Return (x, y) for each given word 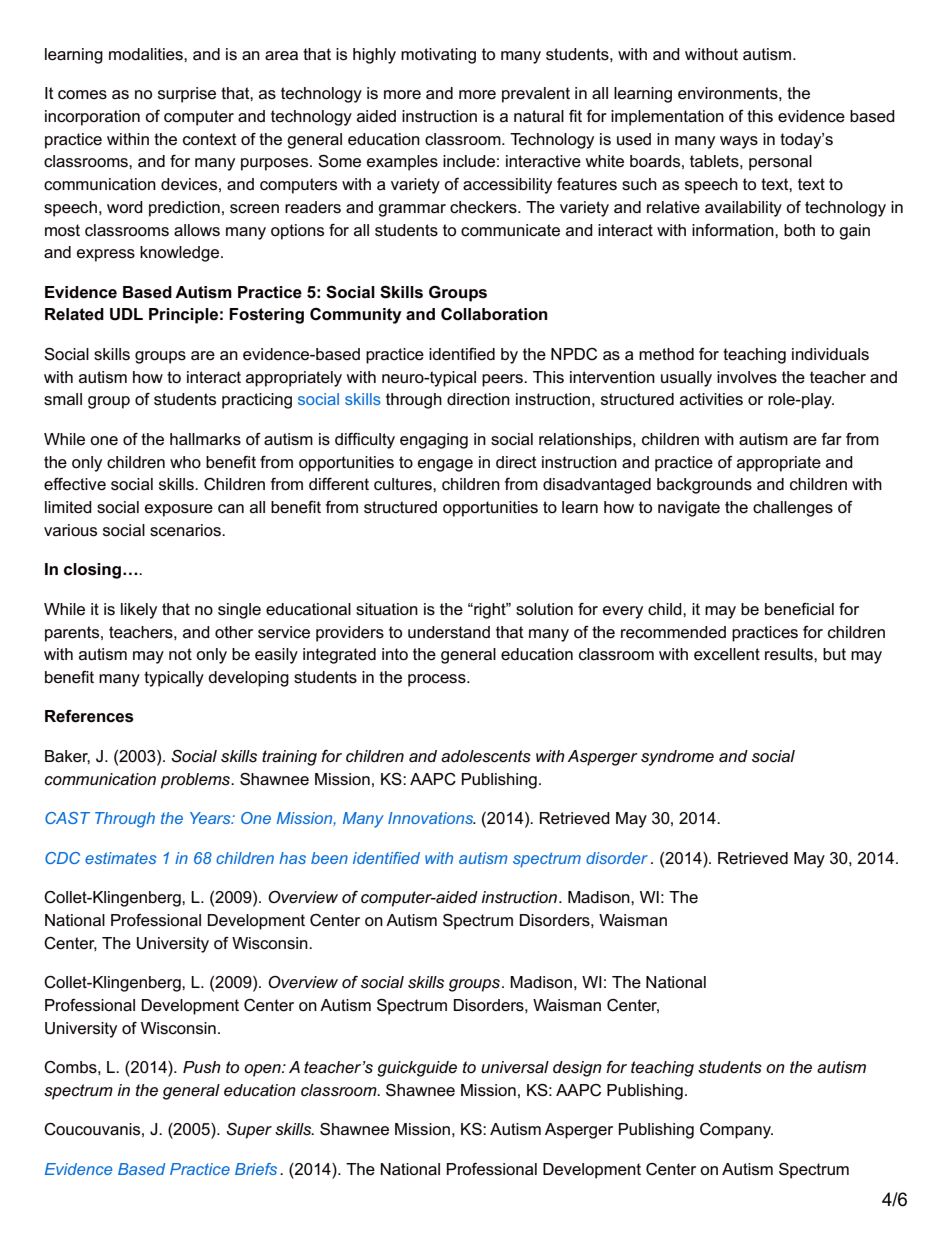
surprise (187, 95)
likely (139, 611)
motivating (438, 56)
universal (515, 1067)
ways (739, 142)
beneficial (799, 609)
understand (449, 632)
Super (249, 1131)
